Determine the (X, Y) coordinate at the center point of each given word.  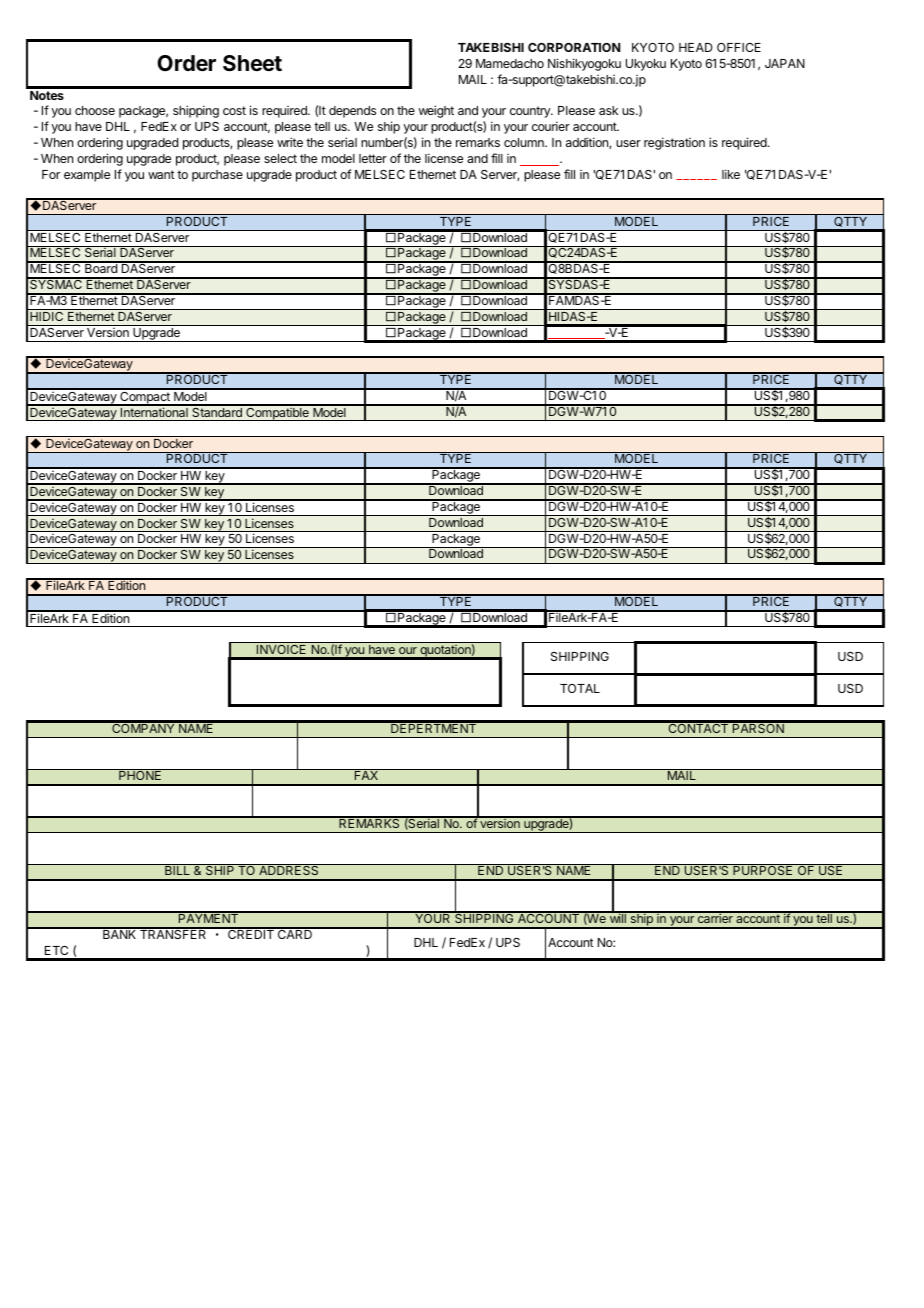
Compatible (277, 413)
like (731, 174)
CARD (295, 933)
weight (436, 111)
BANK (120, 933)
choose (95, 110)
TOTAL (580, 688)
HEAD (696, 47)
